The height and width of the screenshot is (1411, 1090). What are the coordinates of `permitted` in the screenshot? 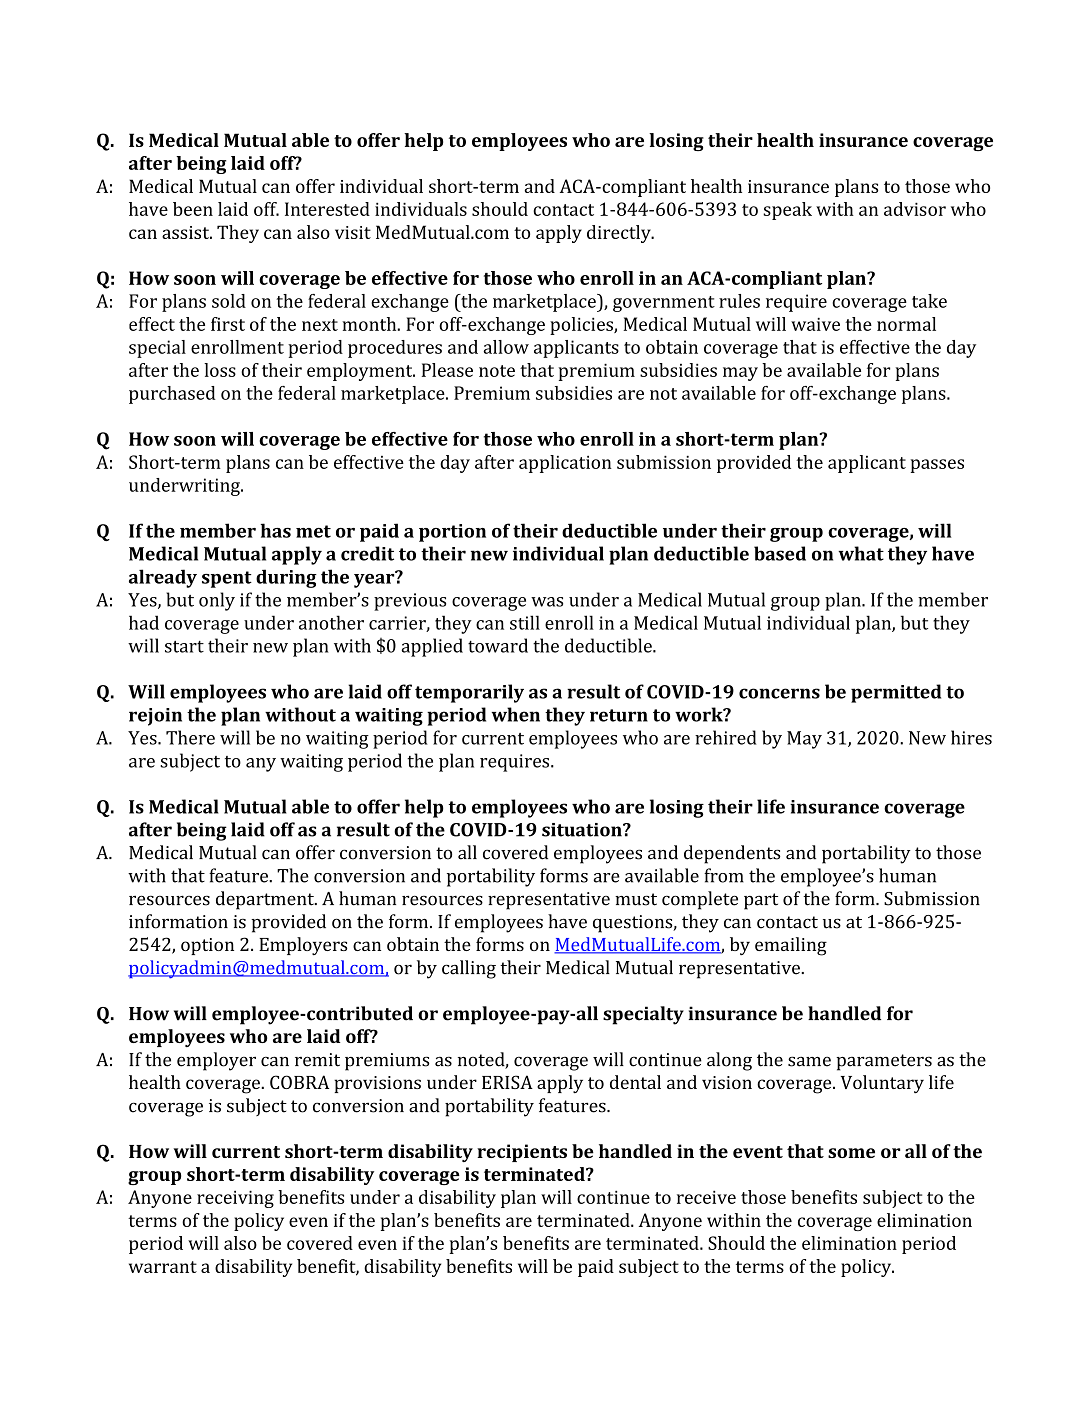 It's located at (896, 693).
